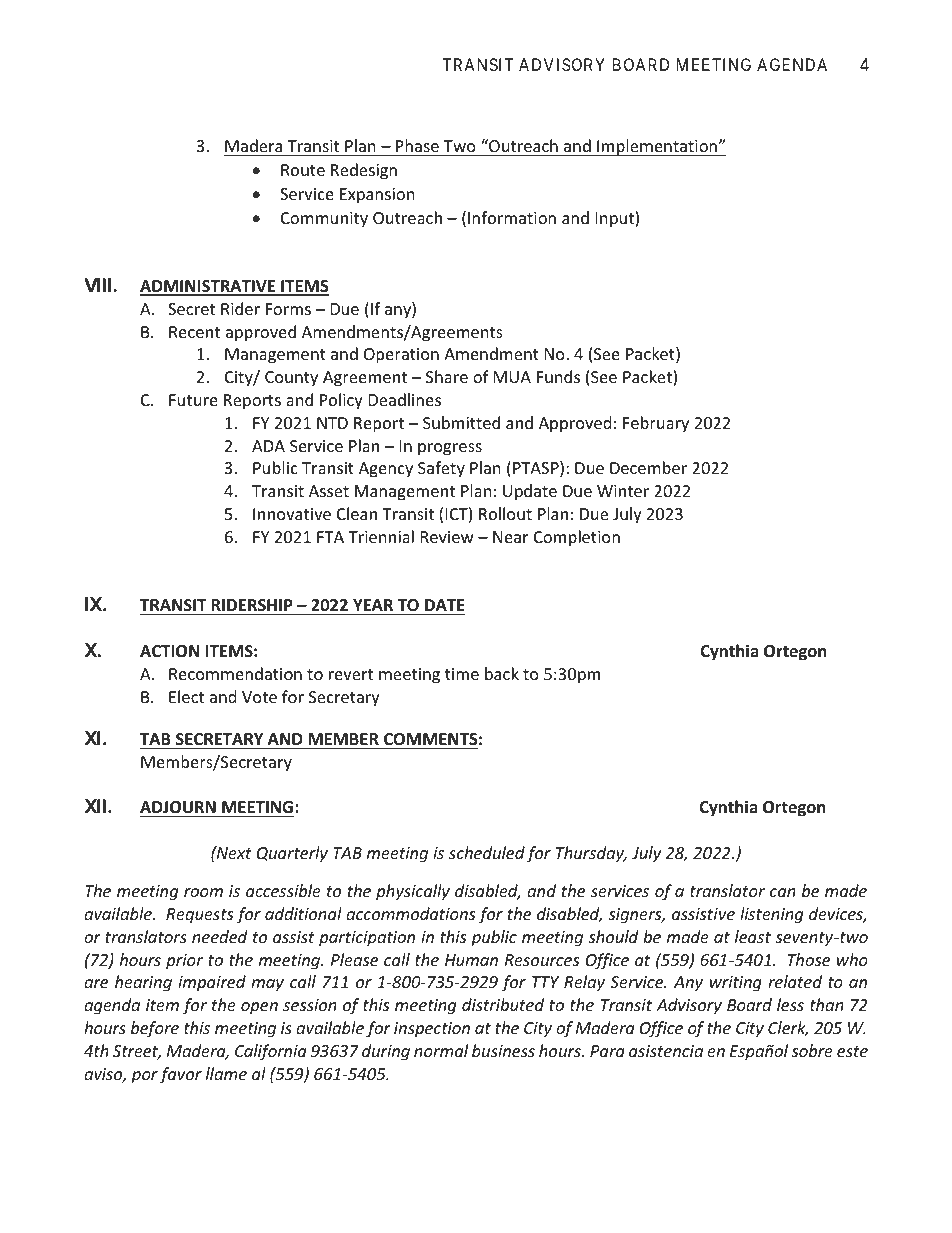  Describe the element at coordinates (95, 806) in the screenshot. I see `XII` at that location.
